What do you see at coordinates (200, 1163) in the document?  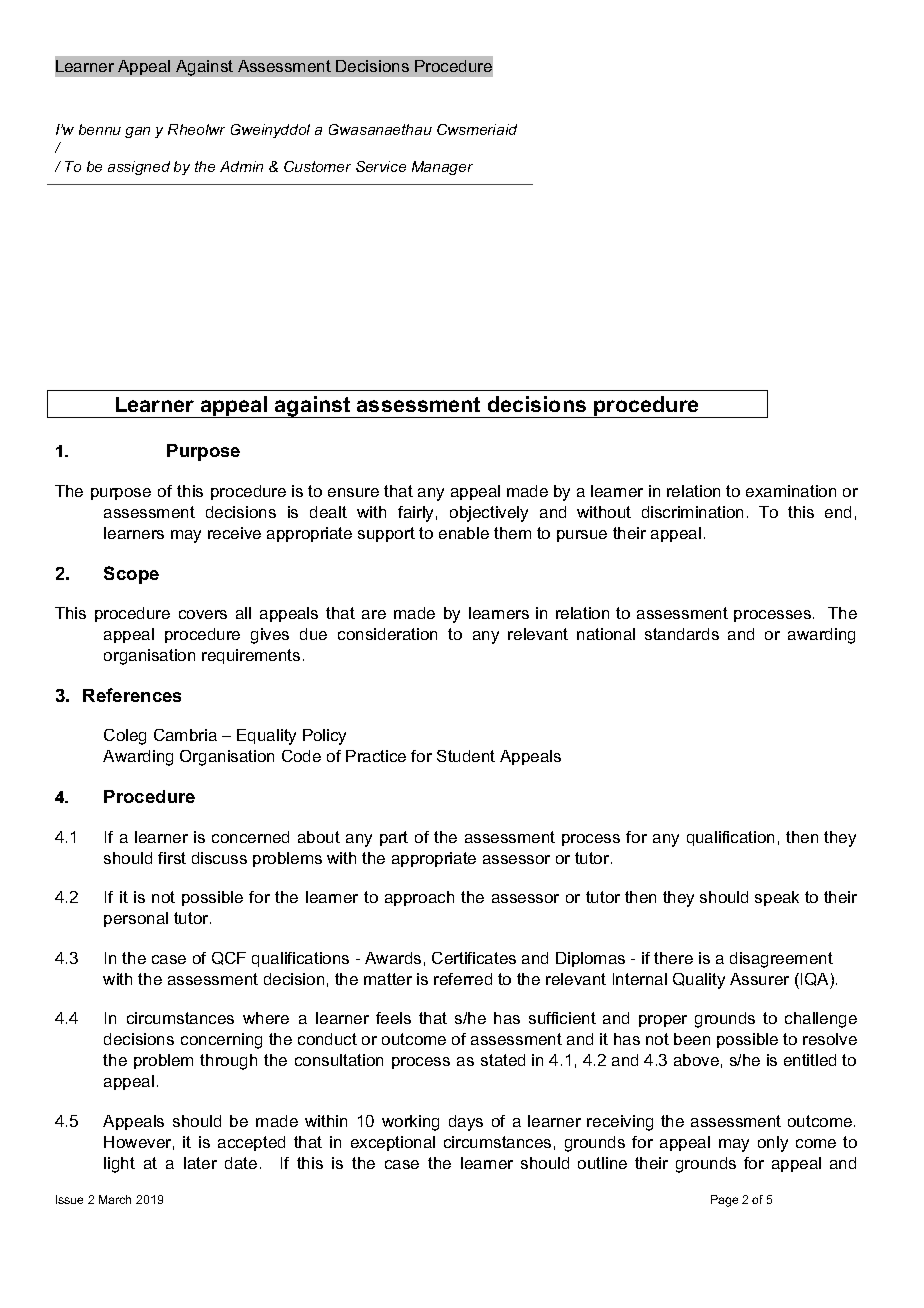 I see `later` at bounding box center [200, 1163].
